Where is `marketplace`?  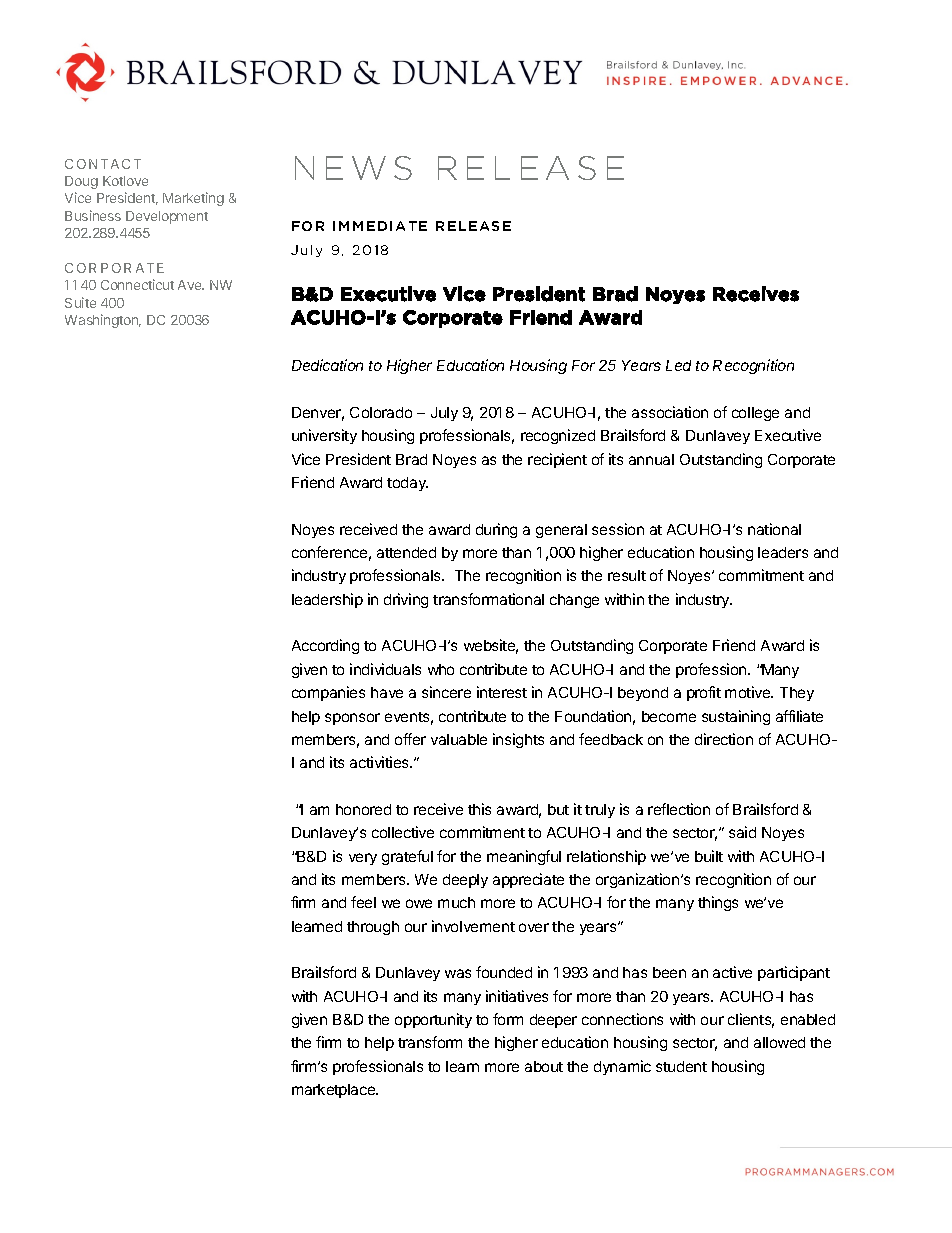 marketplace is located at coordinates (335, 1091).
